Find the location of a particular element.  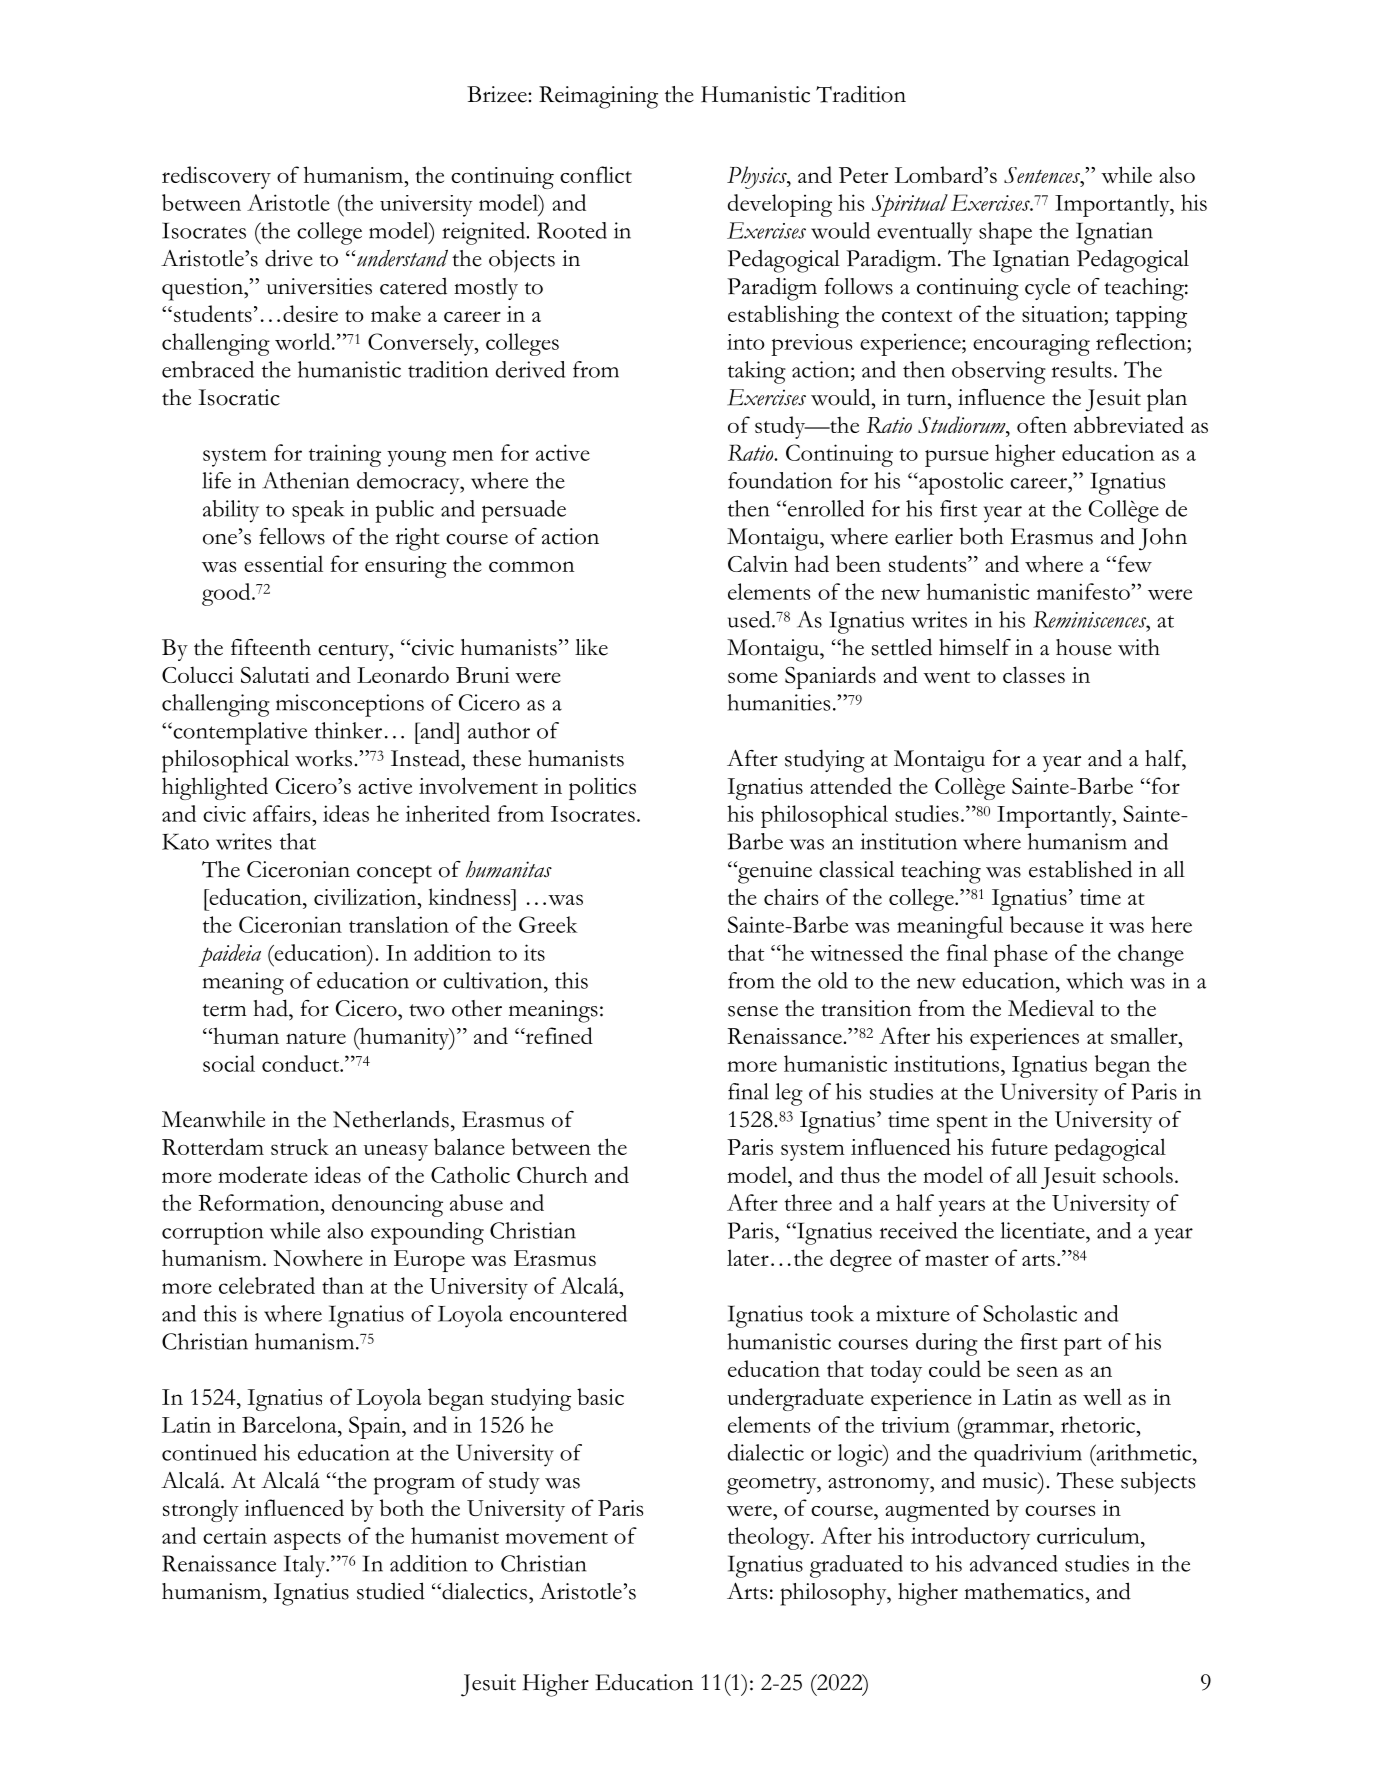

aspects is located at coordinates (307, 1541).
